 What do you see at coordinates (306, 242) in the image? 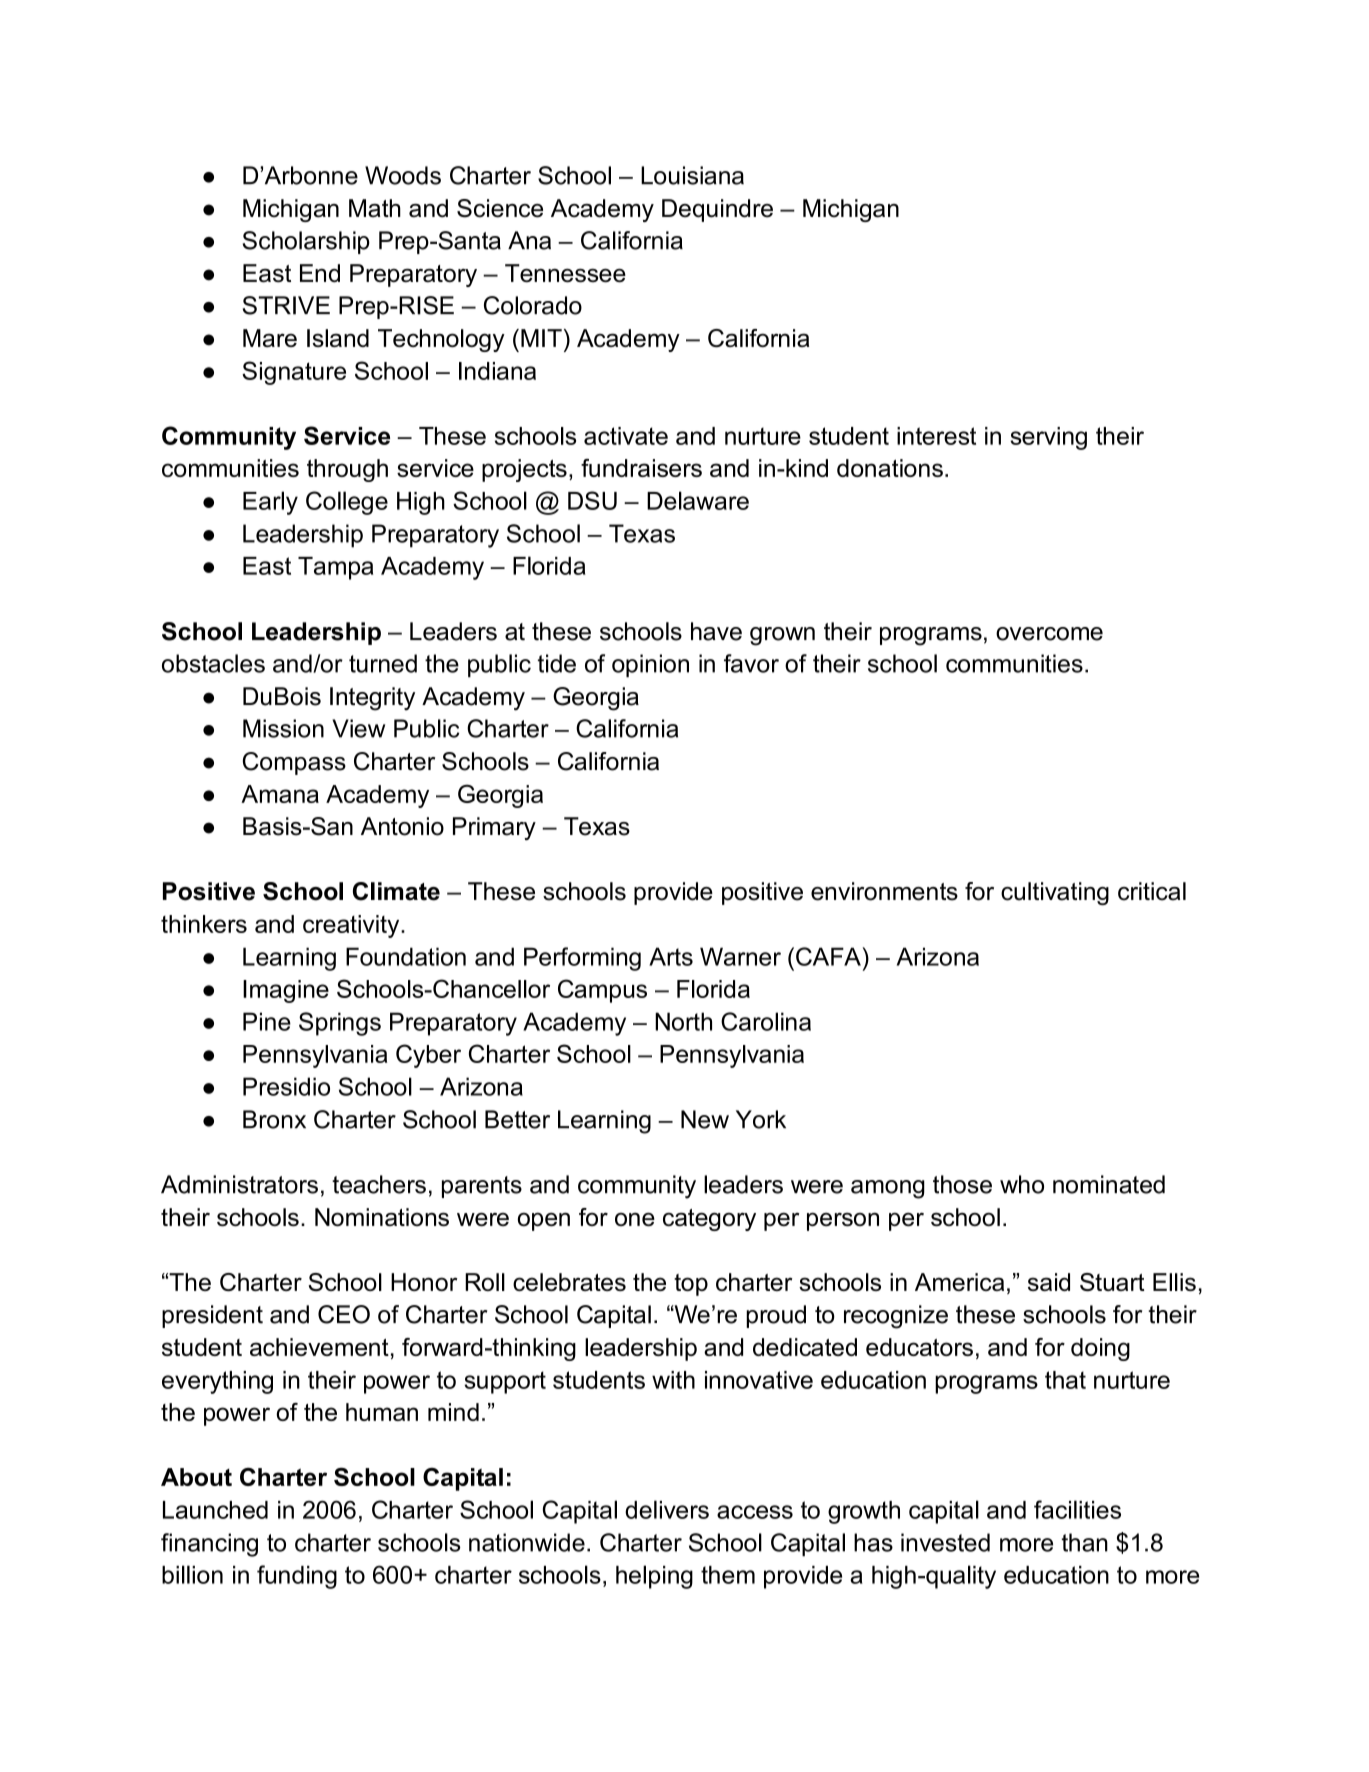
I see `Scholarship` at bounding box center [306, 242].
